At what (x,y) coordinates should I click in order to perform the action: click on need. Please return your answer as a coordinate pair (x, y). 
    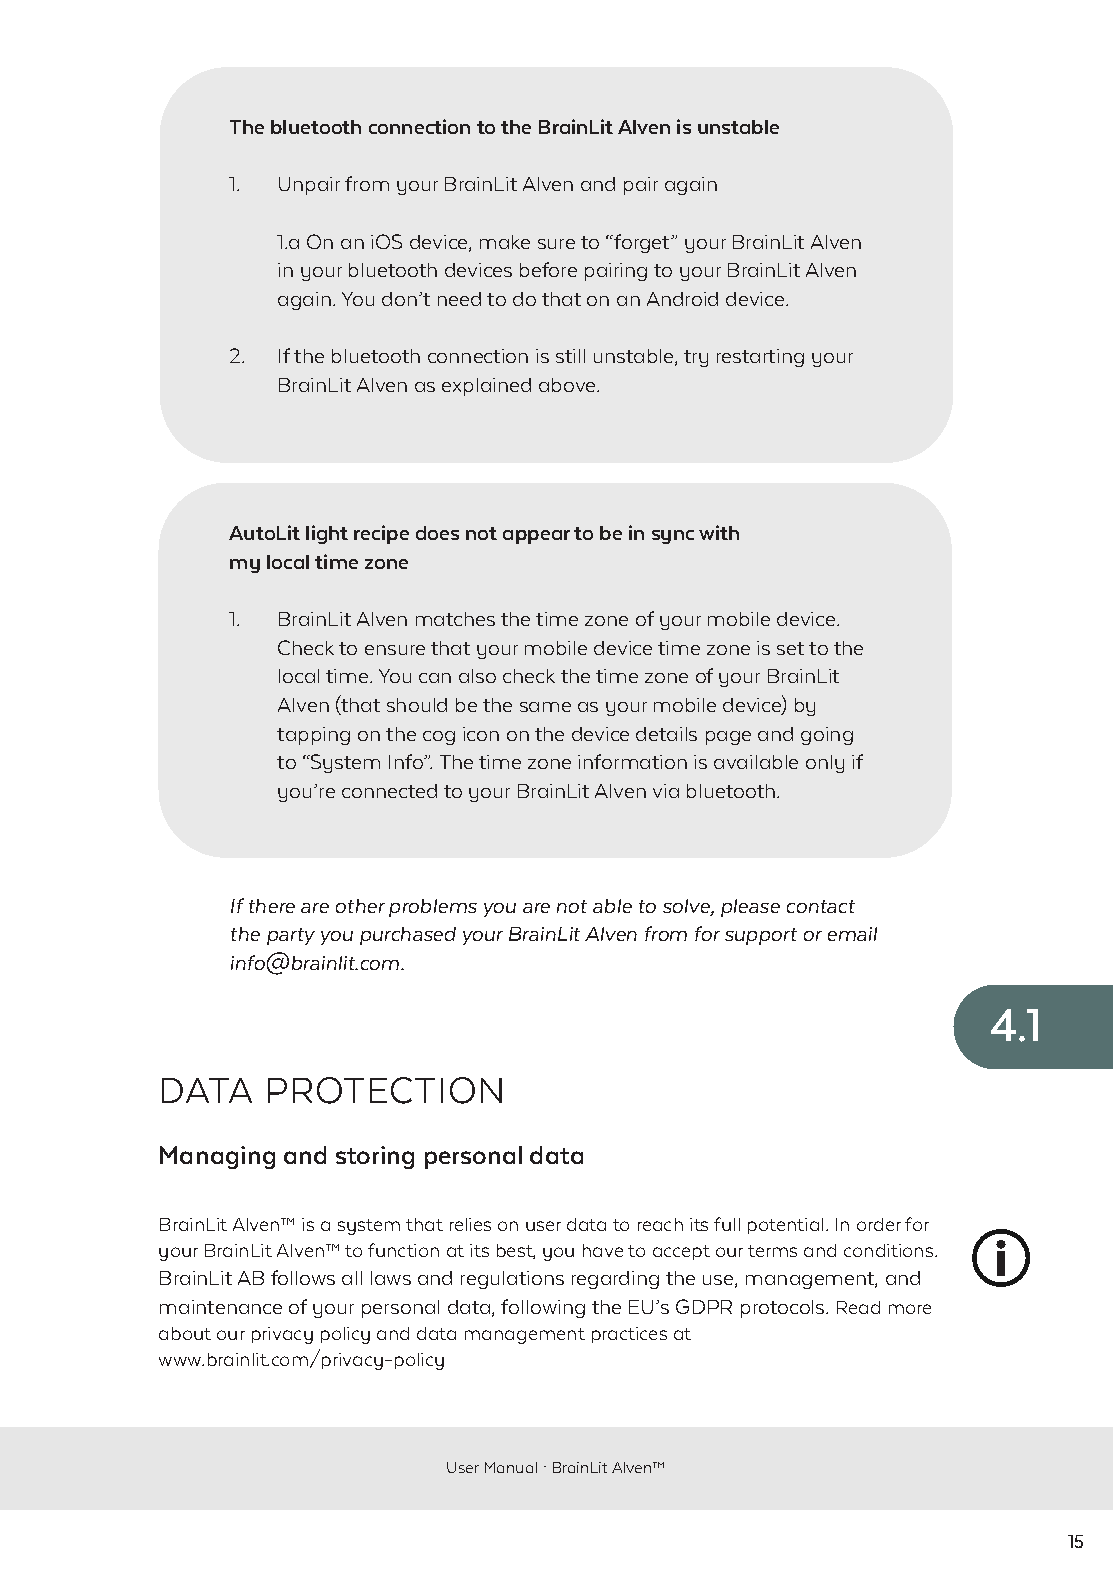
    Looking at the image, I should click on (459, 299).
